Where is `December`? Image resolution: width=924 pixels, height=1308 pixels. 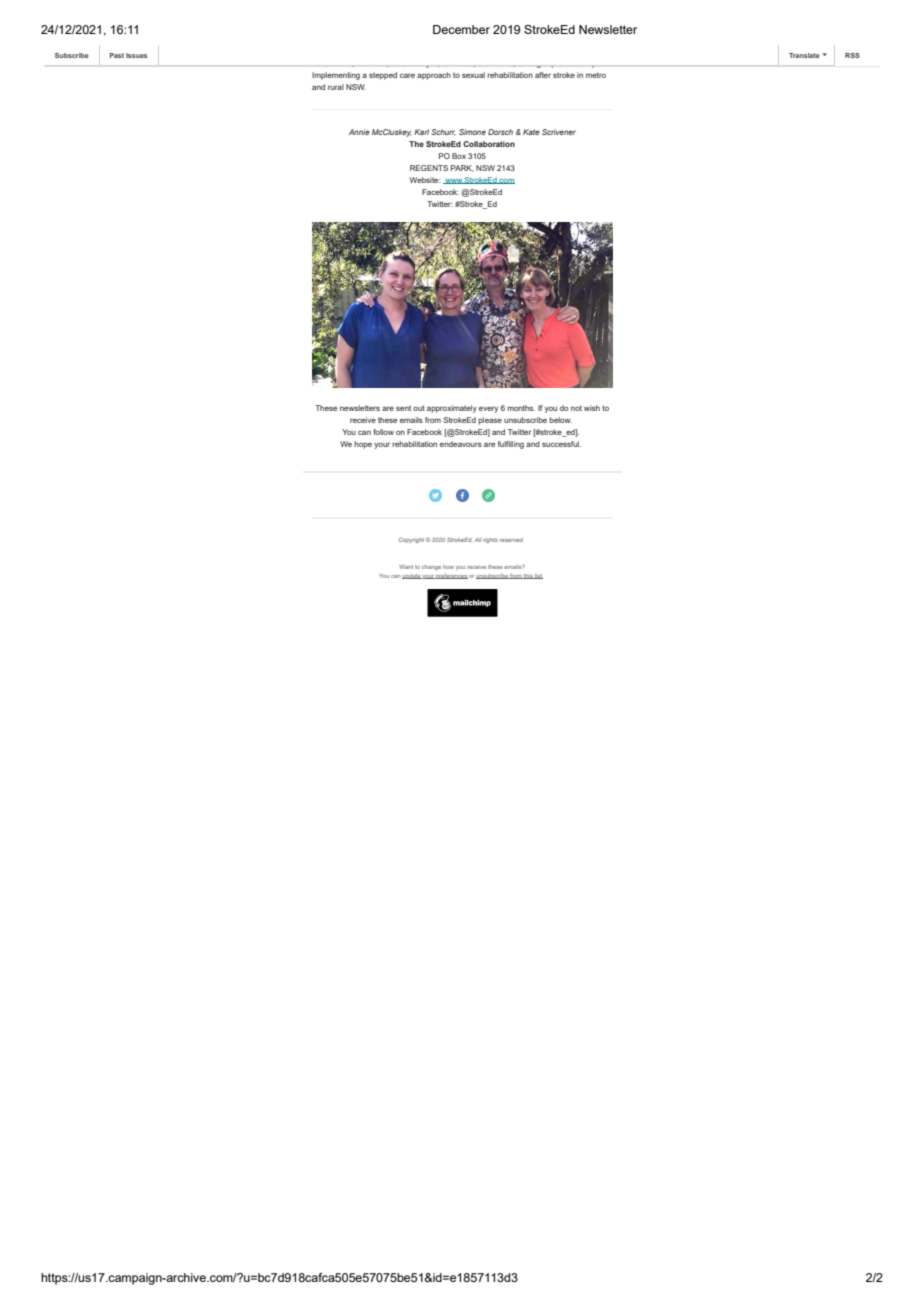 December is located at coordinates (461, 29).
